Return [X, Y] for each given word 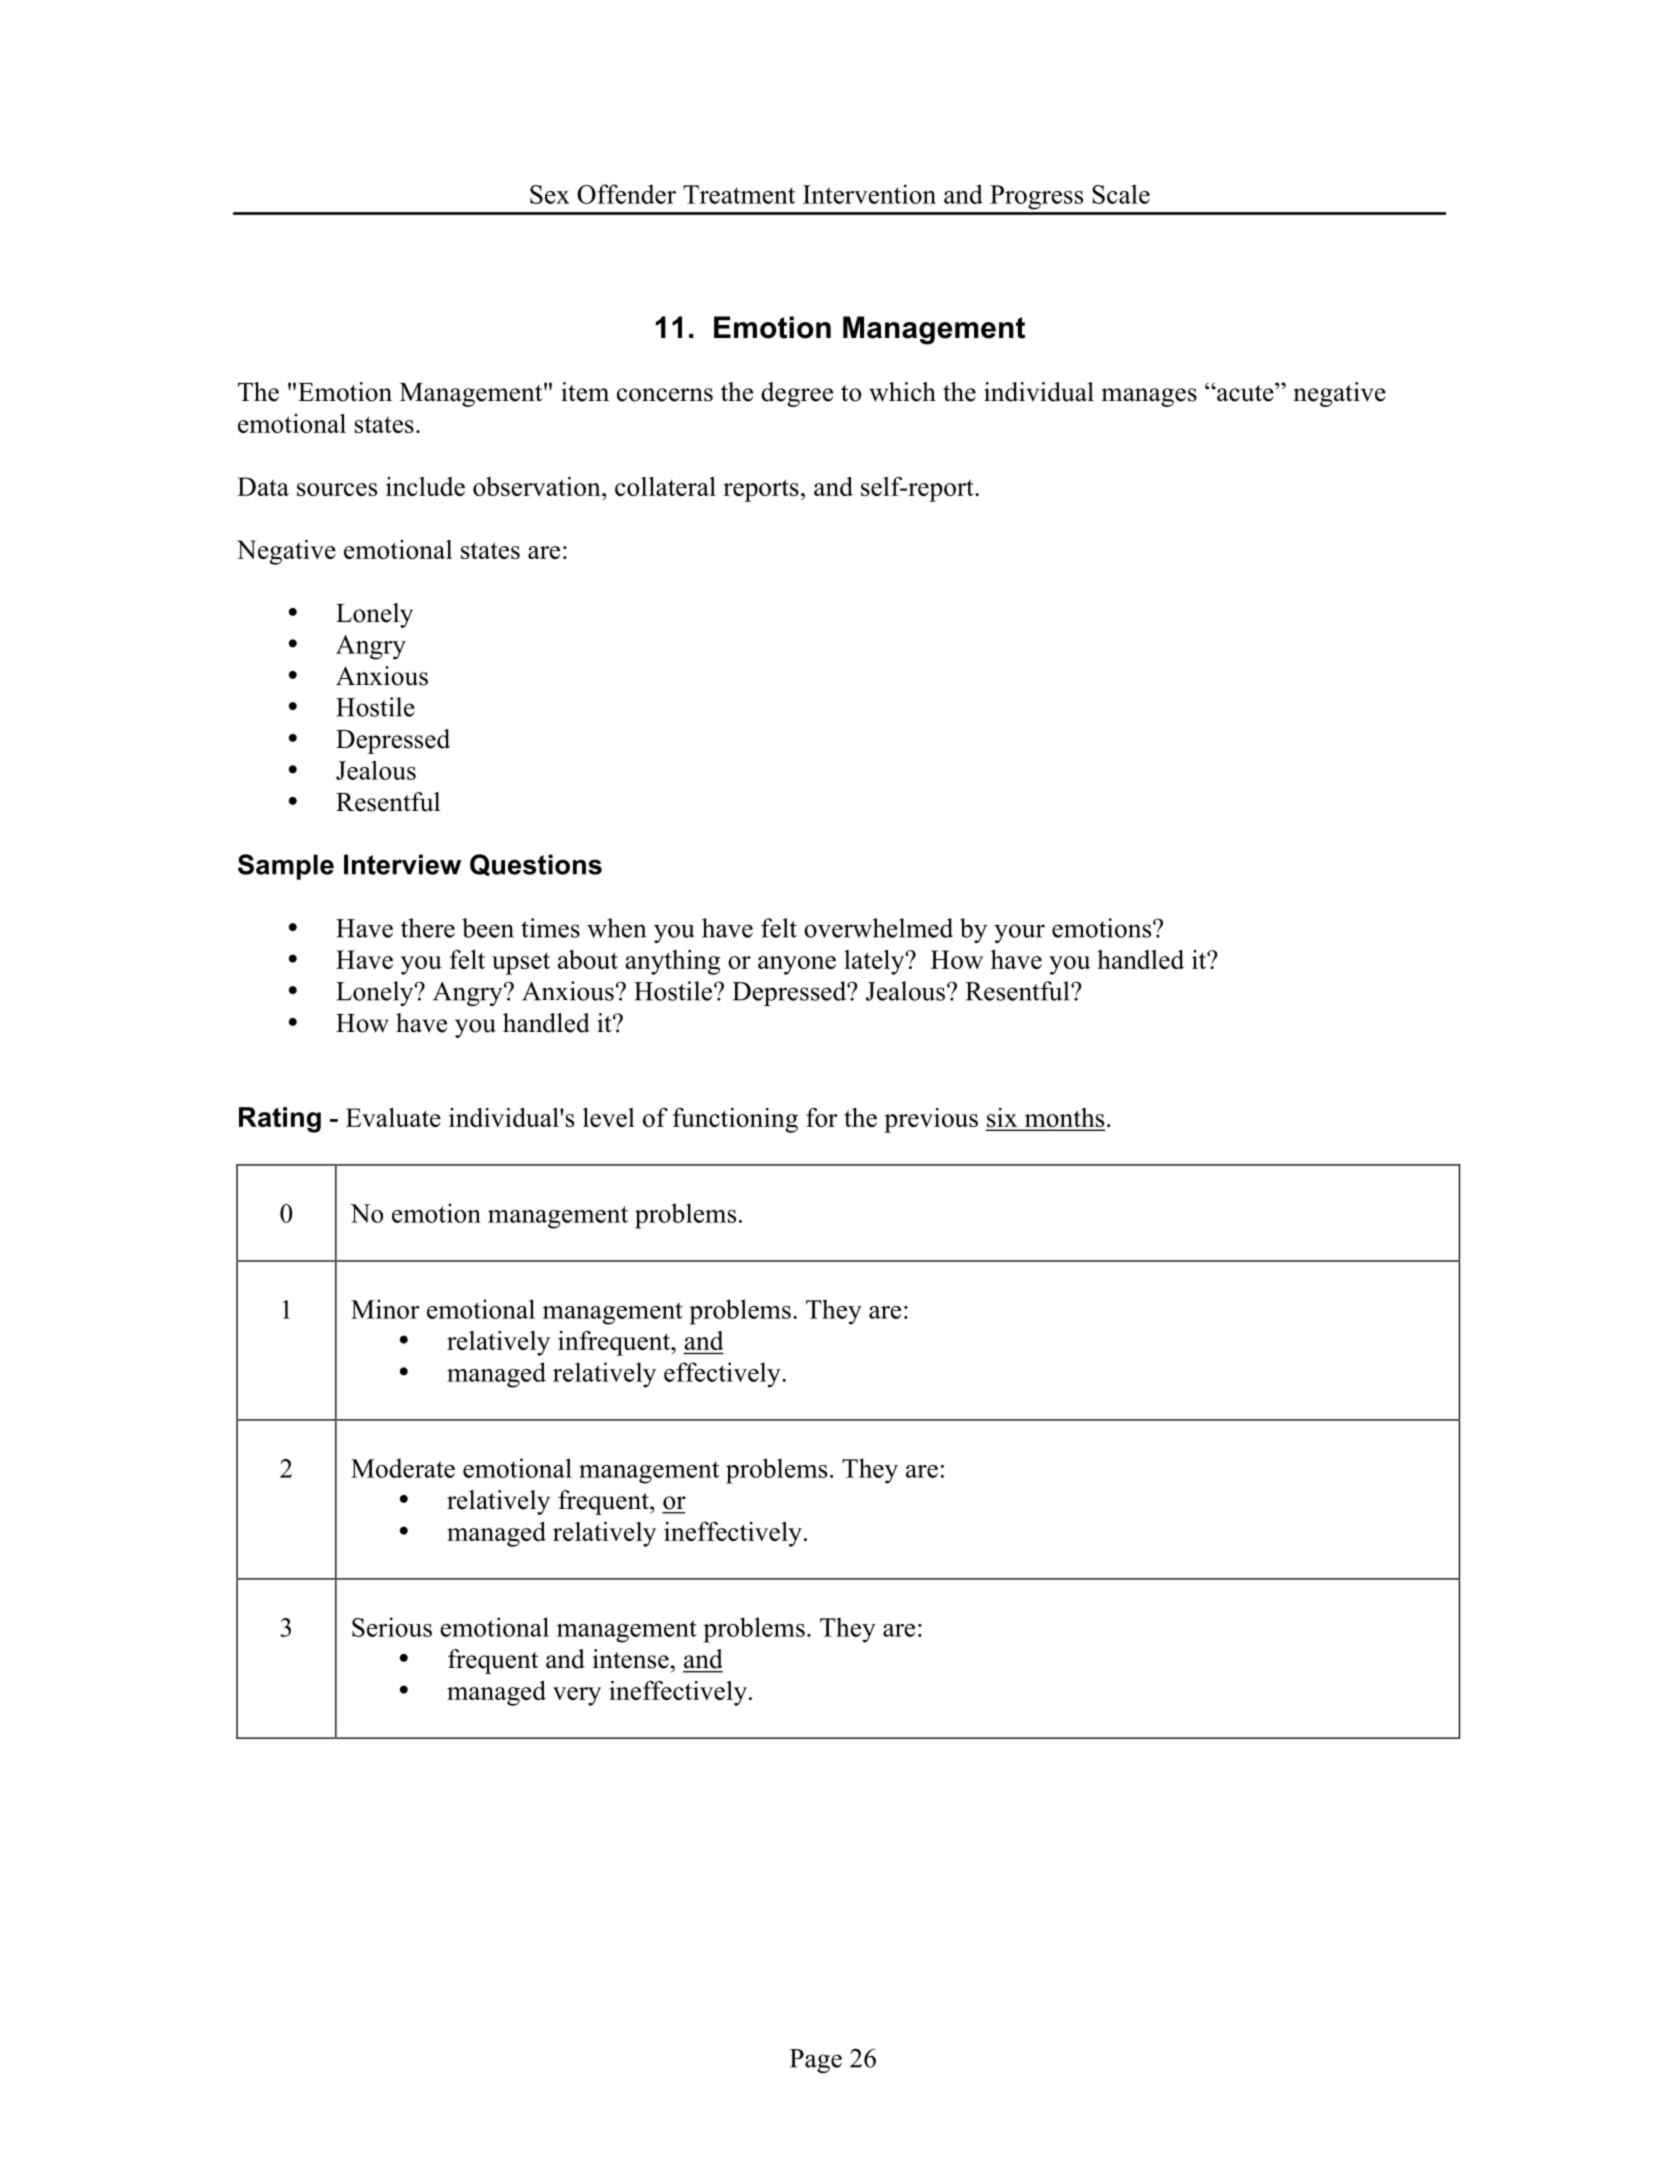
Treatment [739, 194]
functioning [735, 1120]
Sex [550, 194]
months [1063, 1119]
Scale [1121, 194]
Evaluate [393, 1117]
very [577, 1696]
